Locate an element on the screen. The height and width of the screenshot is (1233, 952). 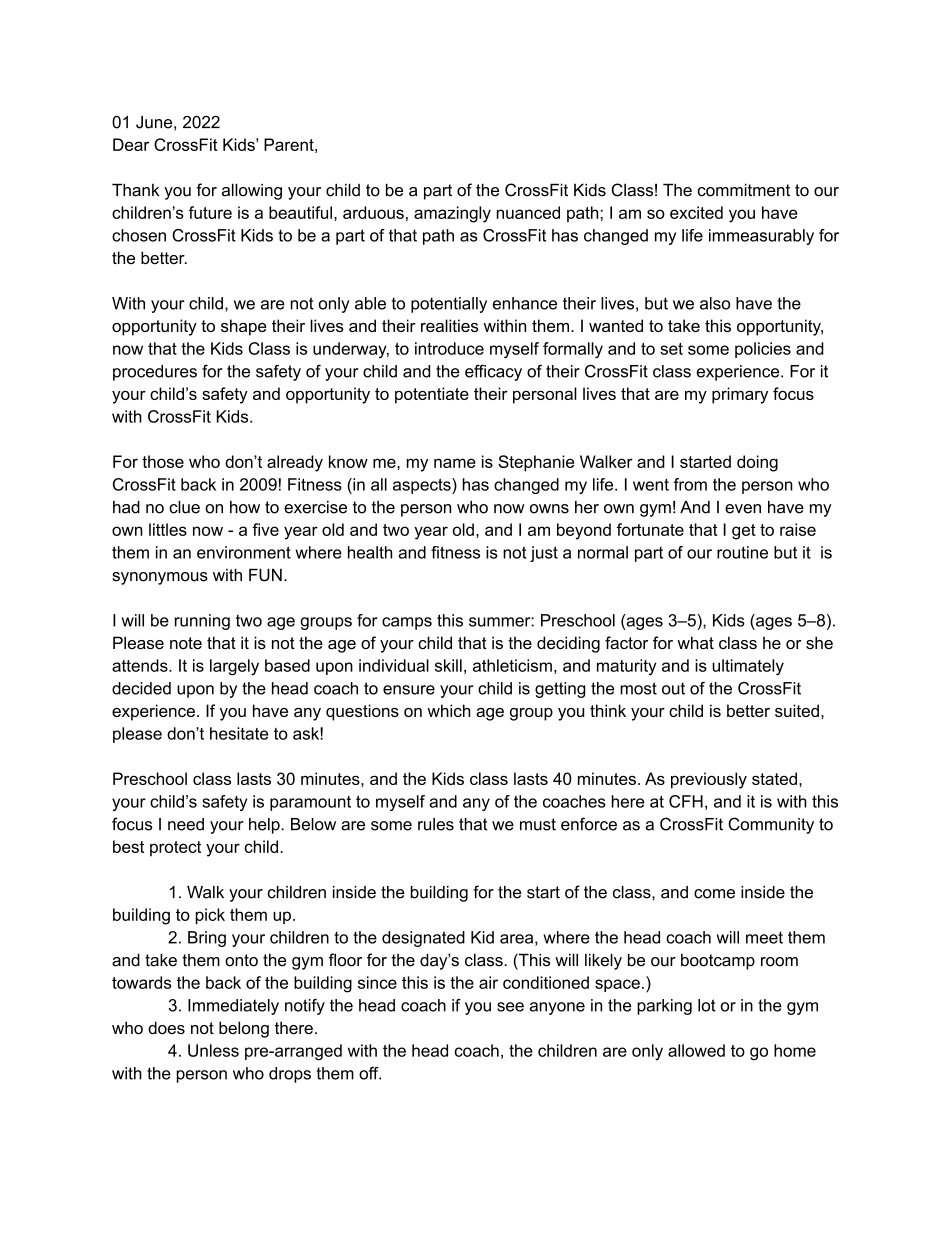
commitment is located at coordinates (743, 190).
